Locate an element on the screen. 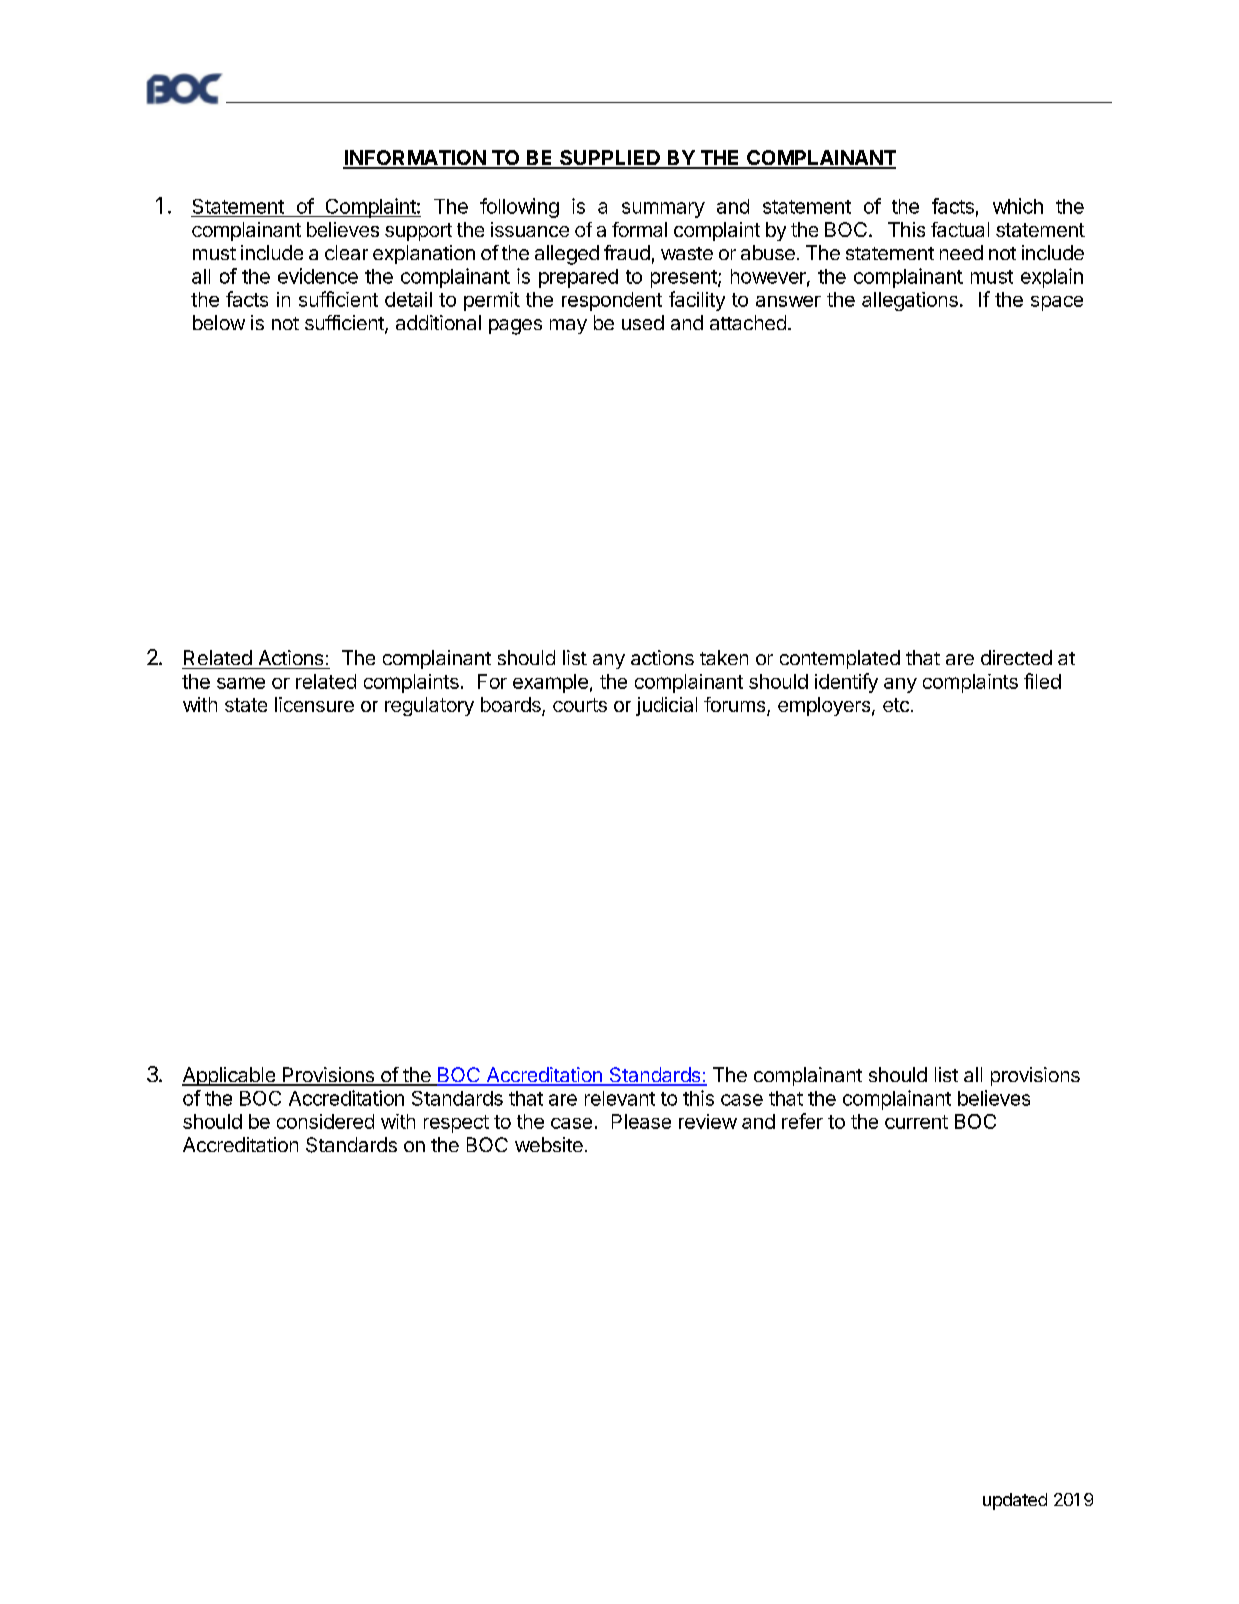 The image size is (1239, 1604). factual is located at coordinates (960, 229).
